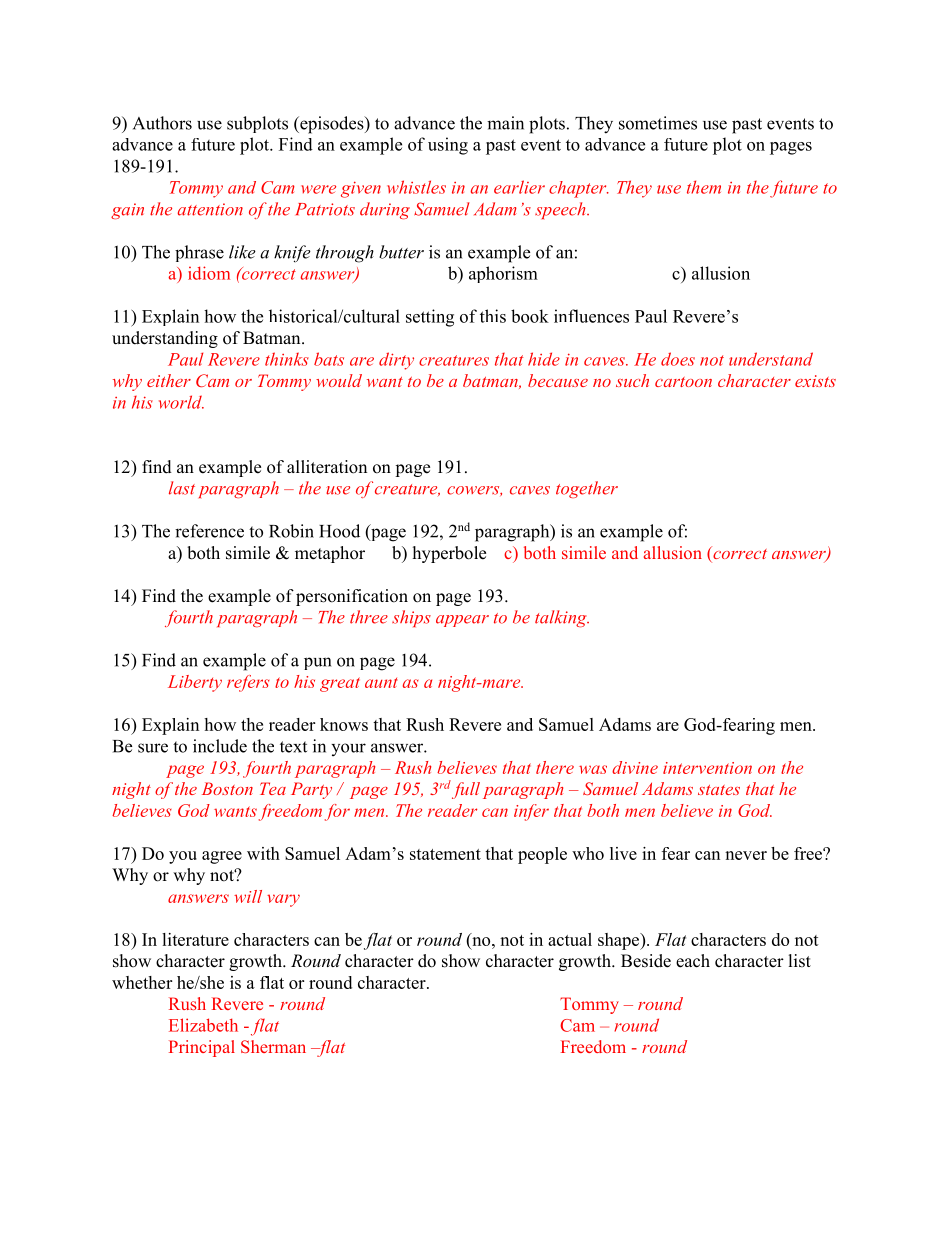 The height and width of the page is (1233, 952). What do you see at coordinates (449, 554) in the page?
I see `hyperbole` at bounding box center [449, 554].
